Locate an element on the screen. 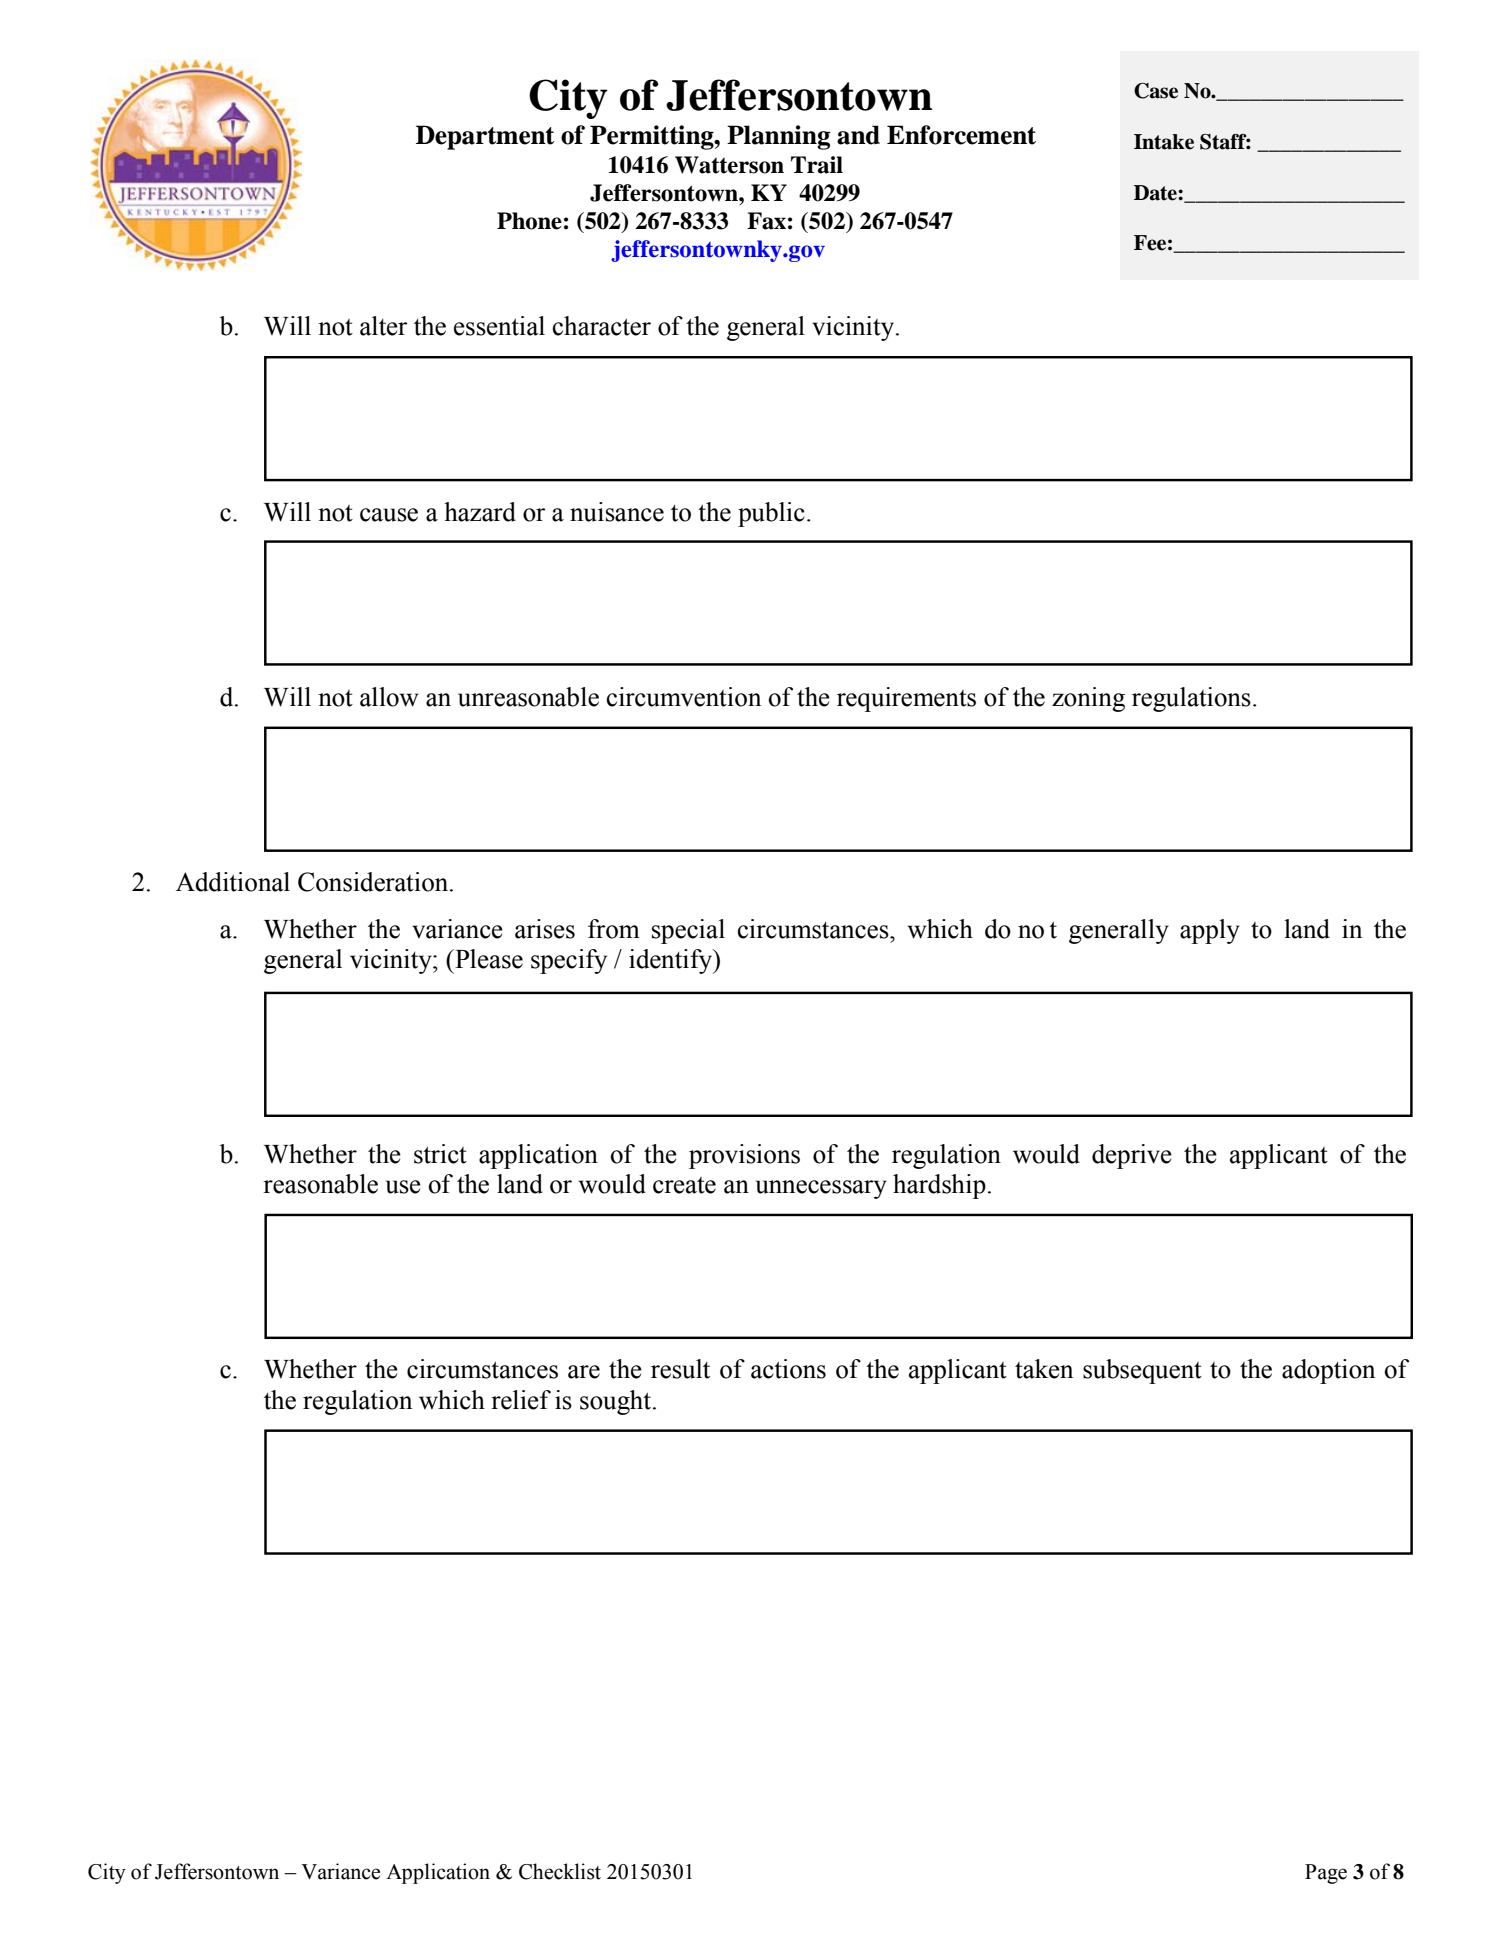  Intake is located at coordinates (1164, 142).
